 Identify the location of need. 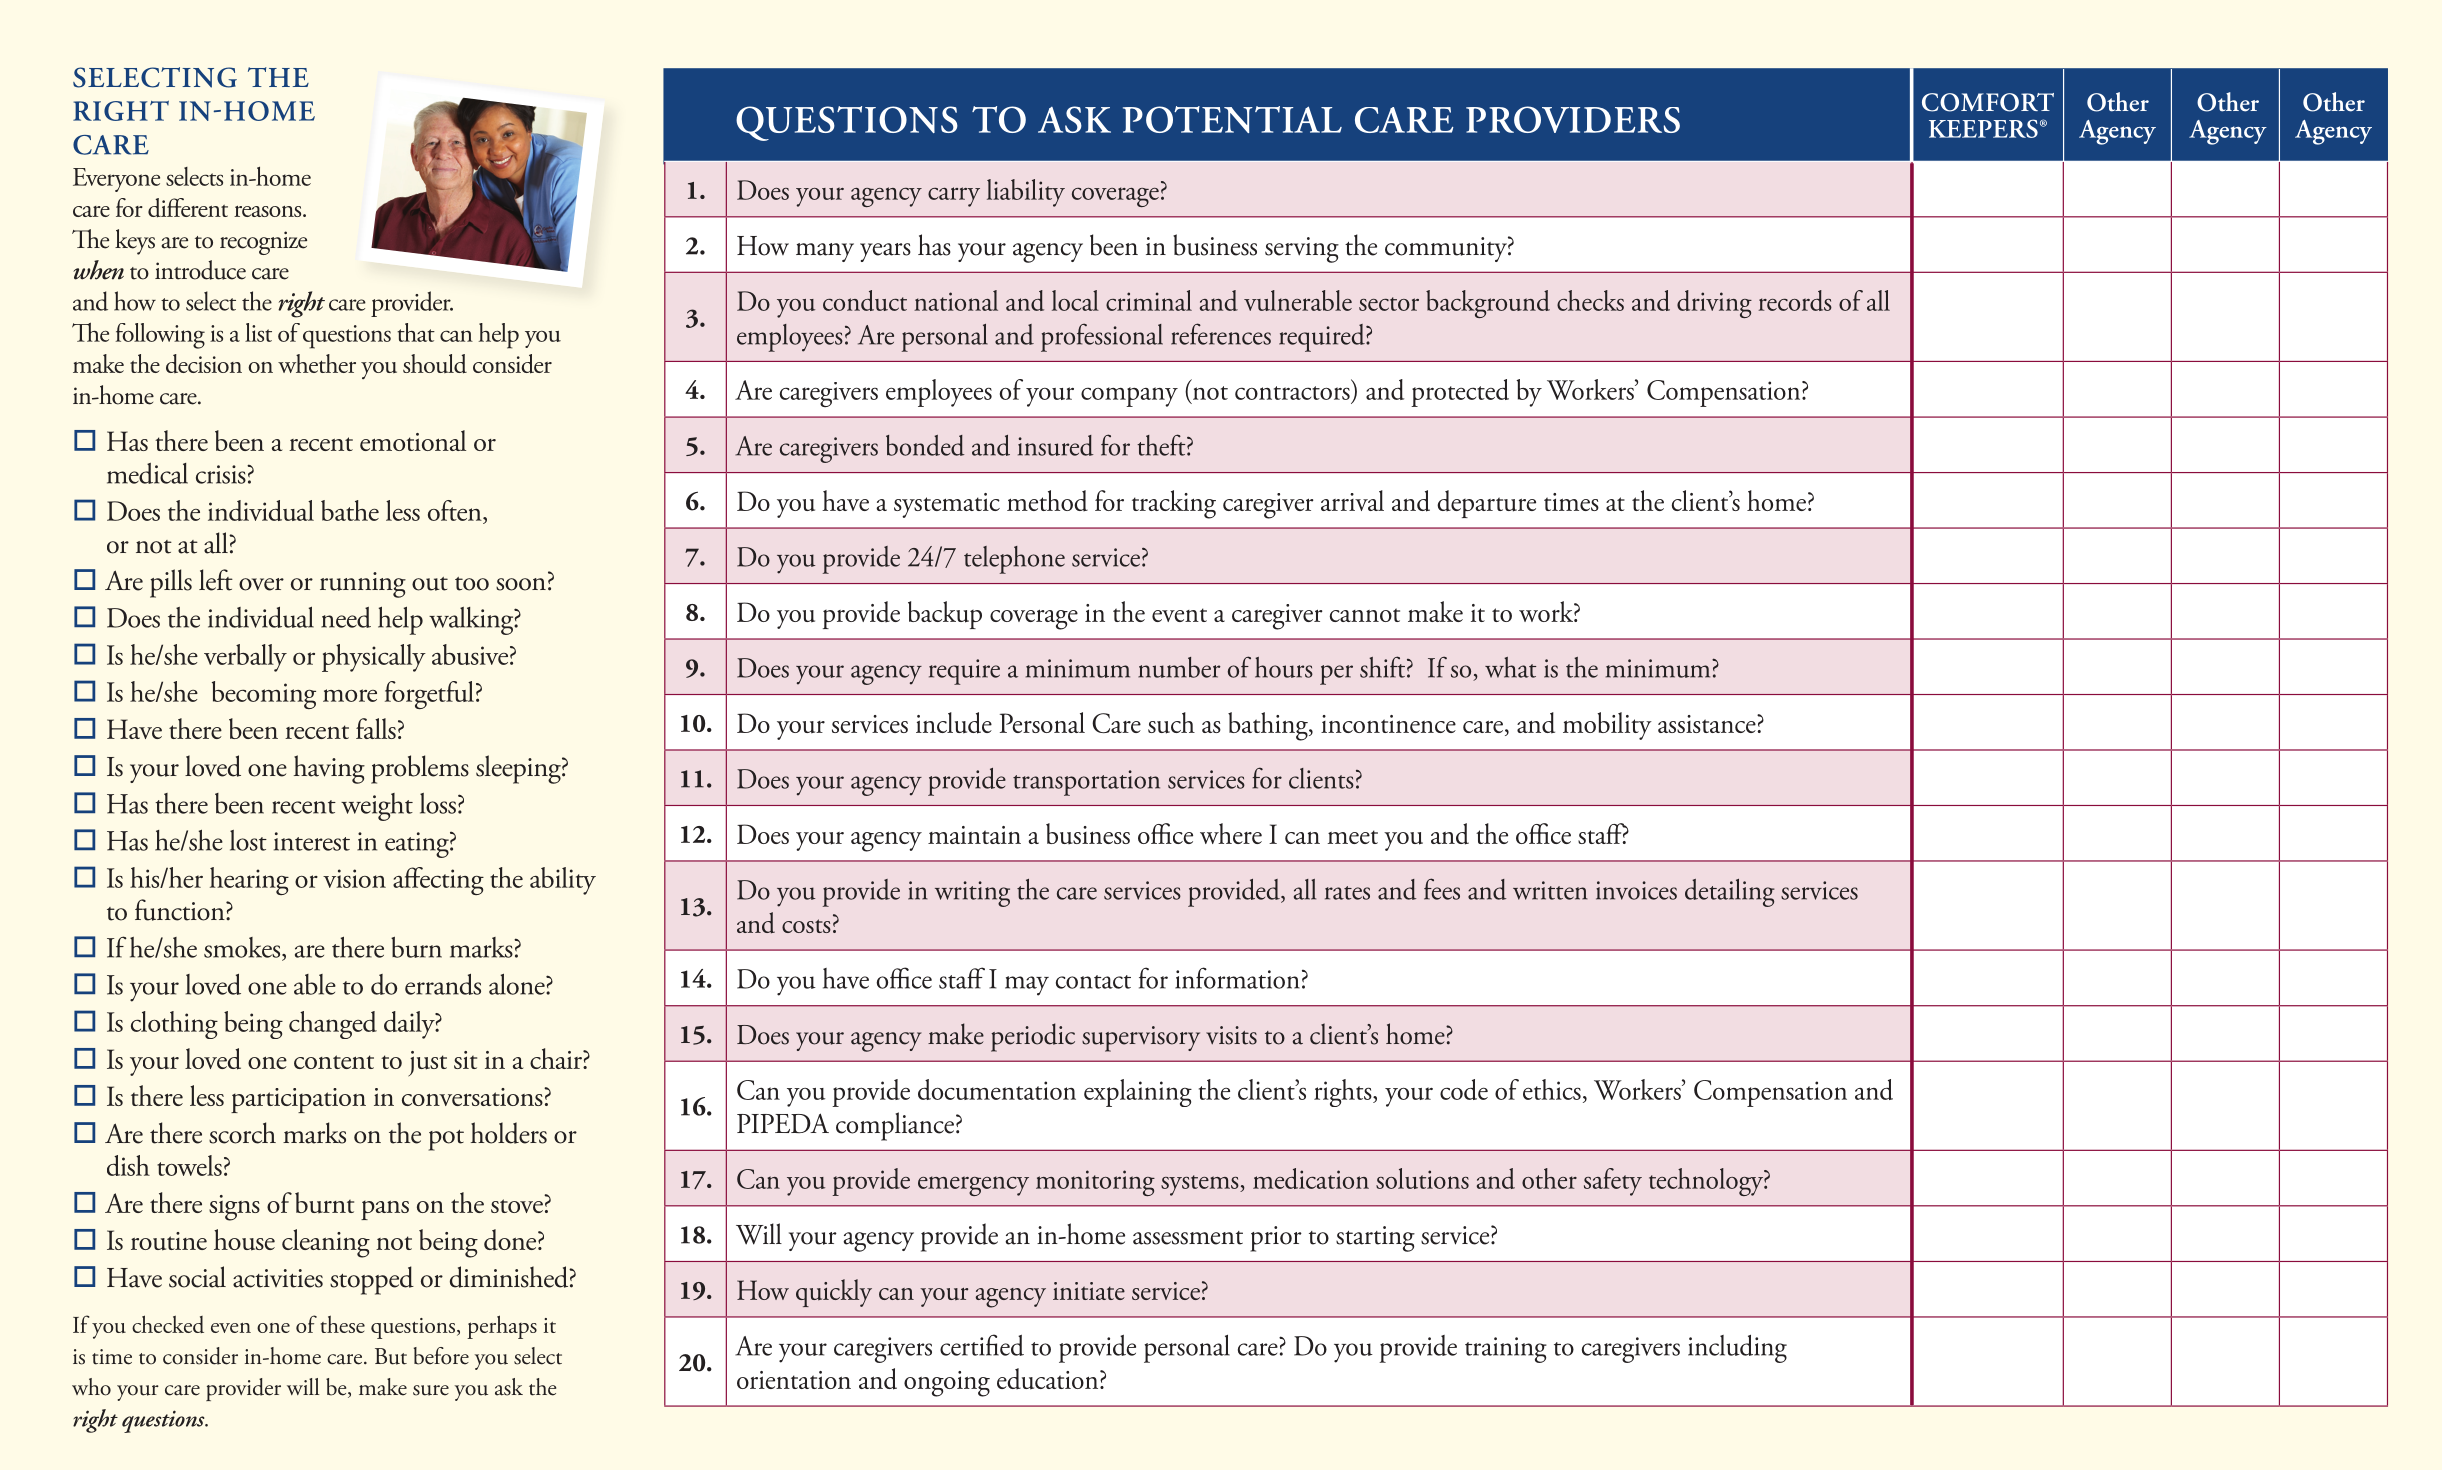
(346, 617).
